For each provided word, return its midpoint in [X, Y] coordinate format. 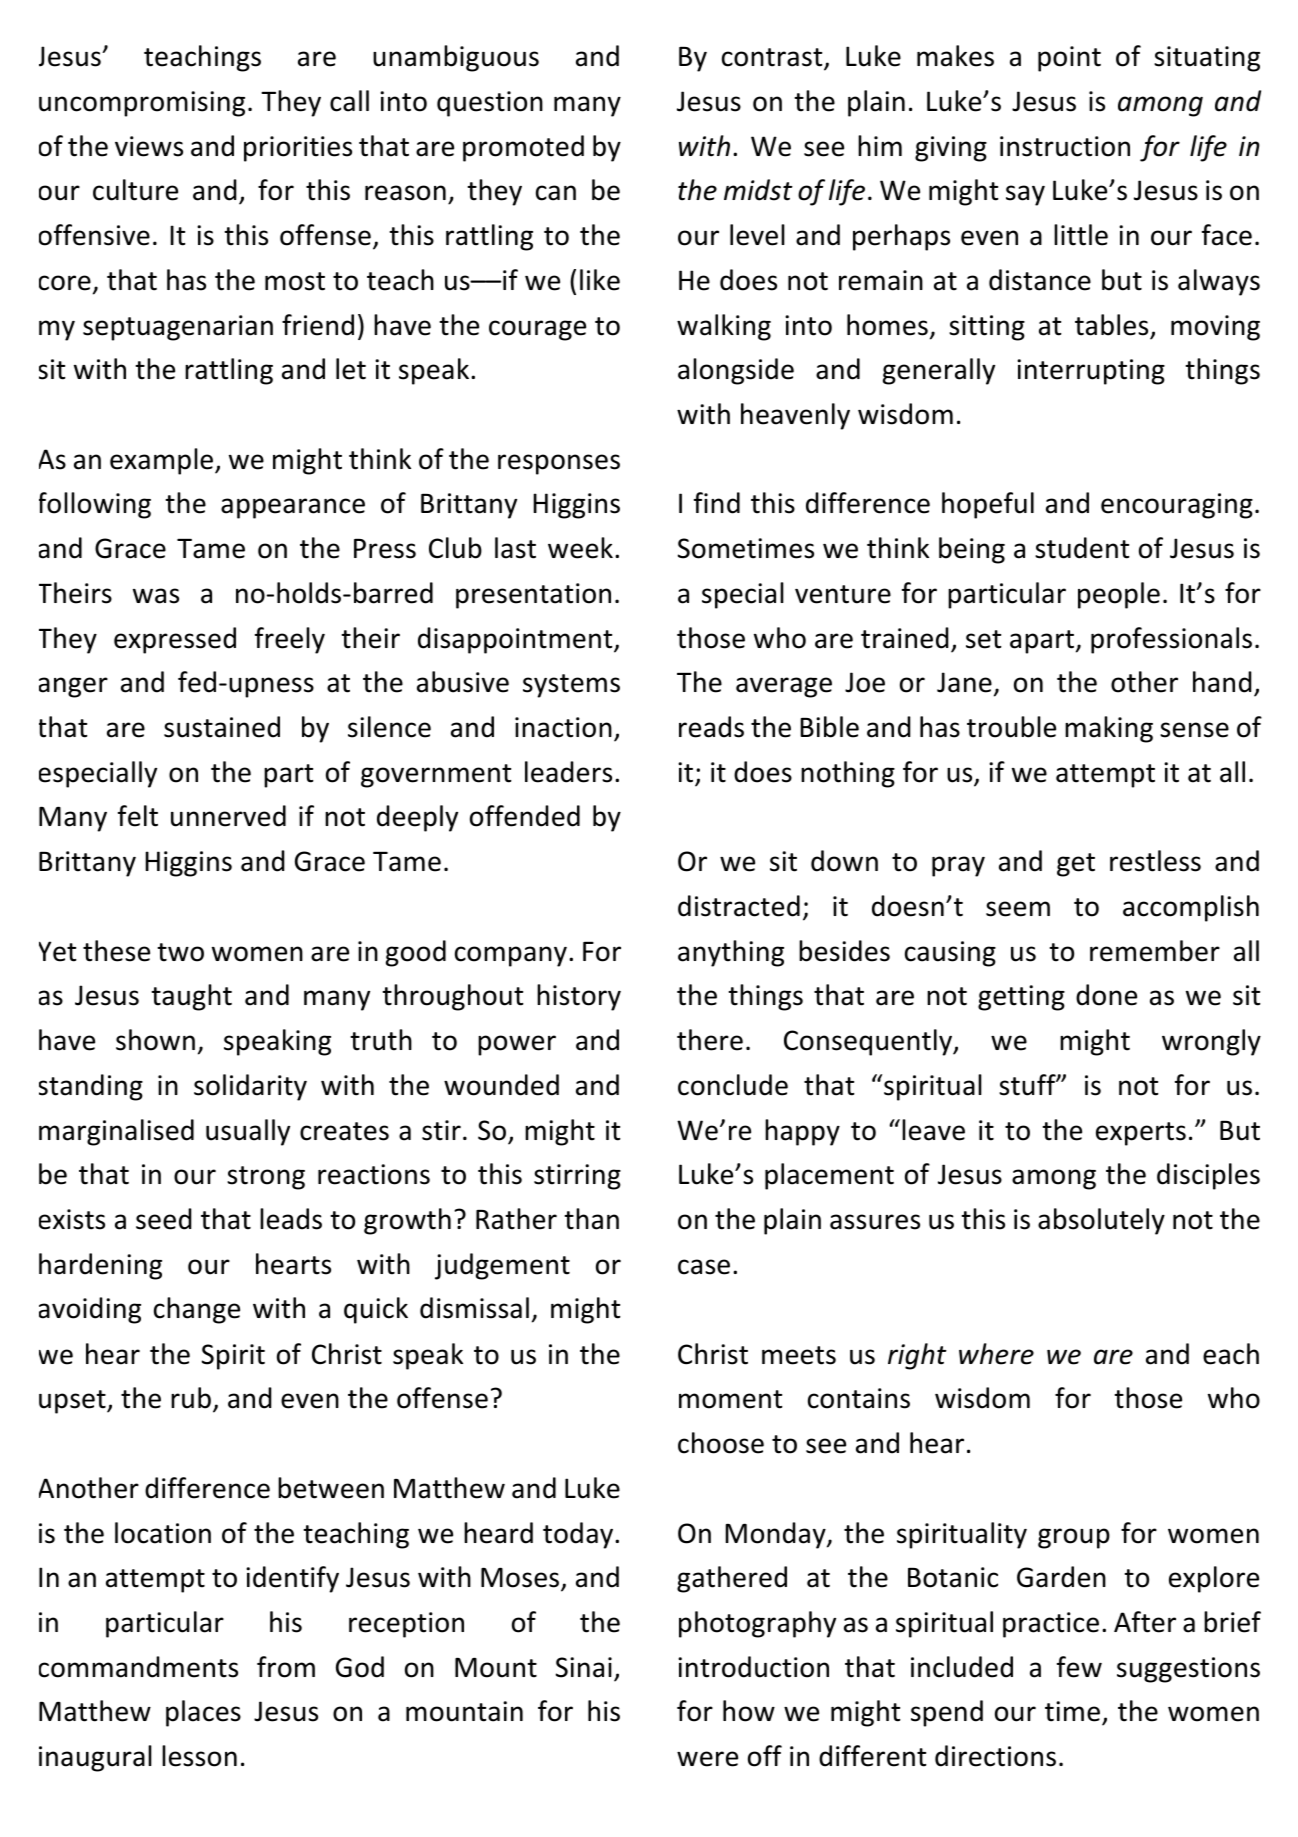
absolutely [1101, 1221]
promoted [523, 148]
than [591, 1219]
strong [266, 1178]
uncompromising [142, 104]
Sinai [584, 1667]
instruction [1065, 146]
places [203, 1713]
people [1119, 595]
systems [571, 686]
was [156, 596]
